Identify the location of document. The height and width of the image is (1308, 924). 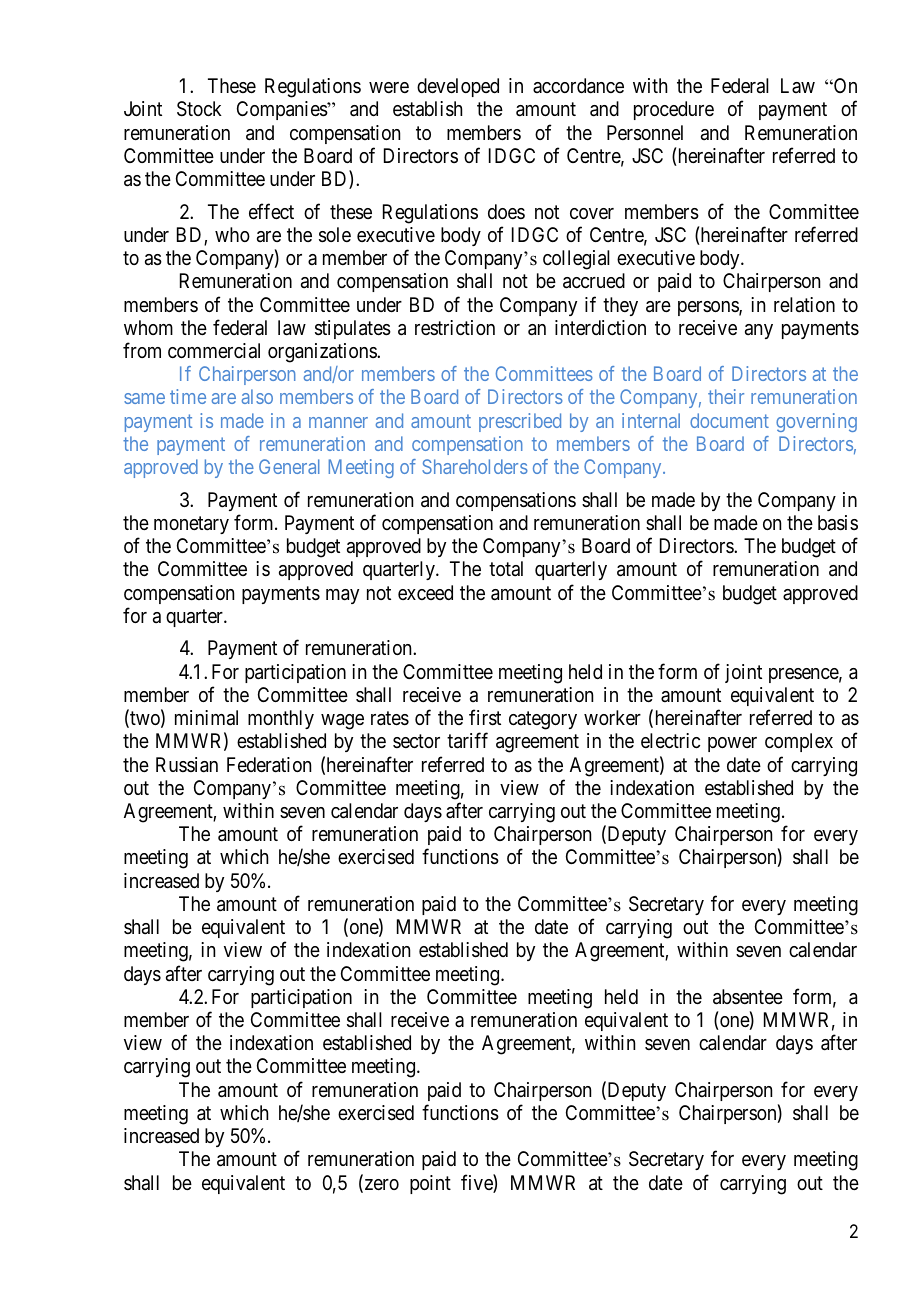
(729, 420).
